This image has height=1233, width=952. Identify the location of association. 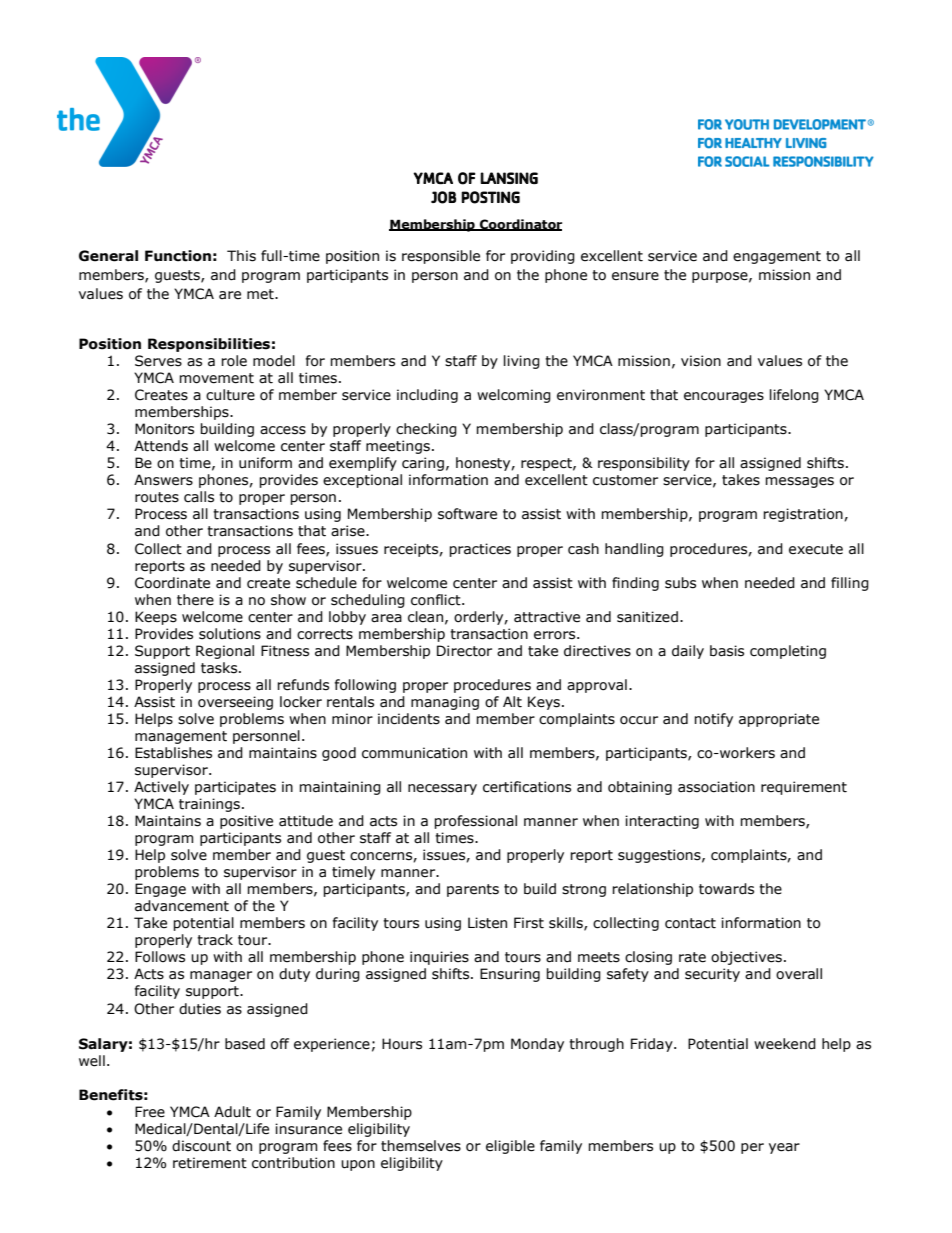
(716, 787).
